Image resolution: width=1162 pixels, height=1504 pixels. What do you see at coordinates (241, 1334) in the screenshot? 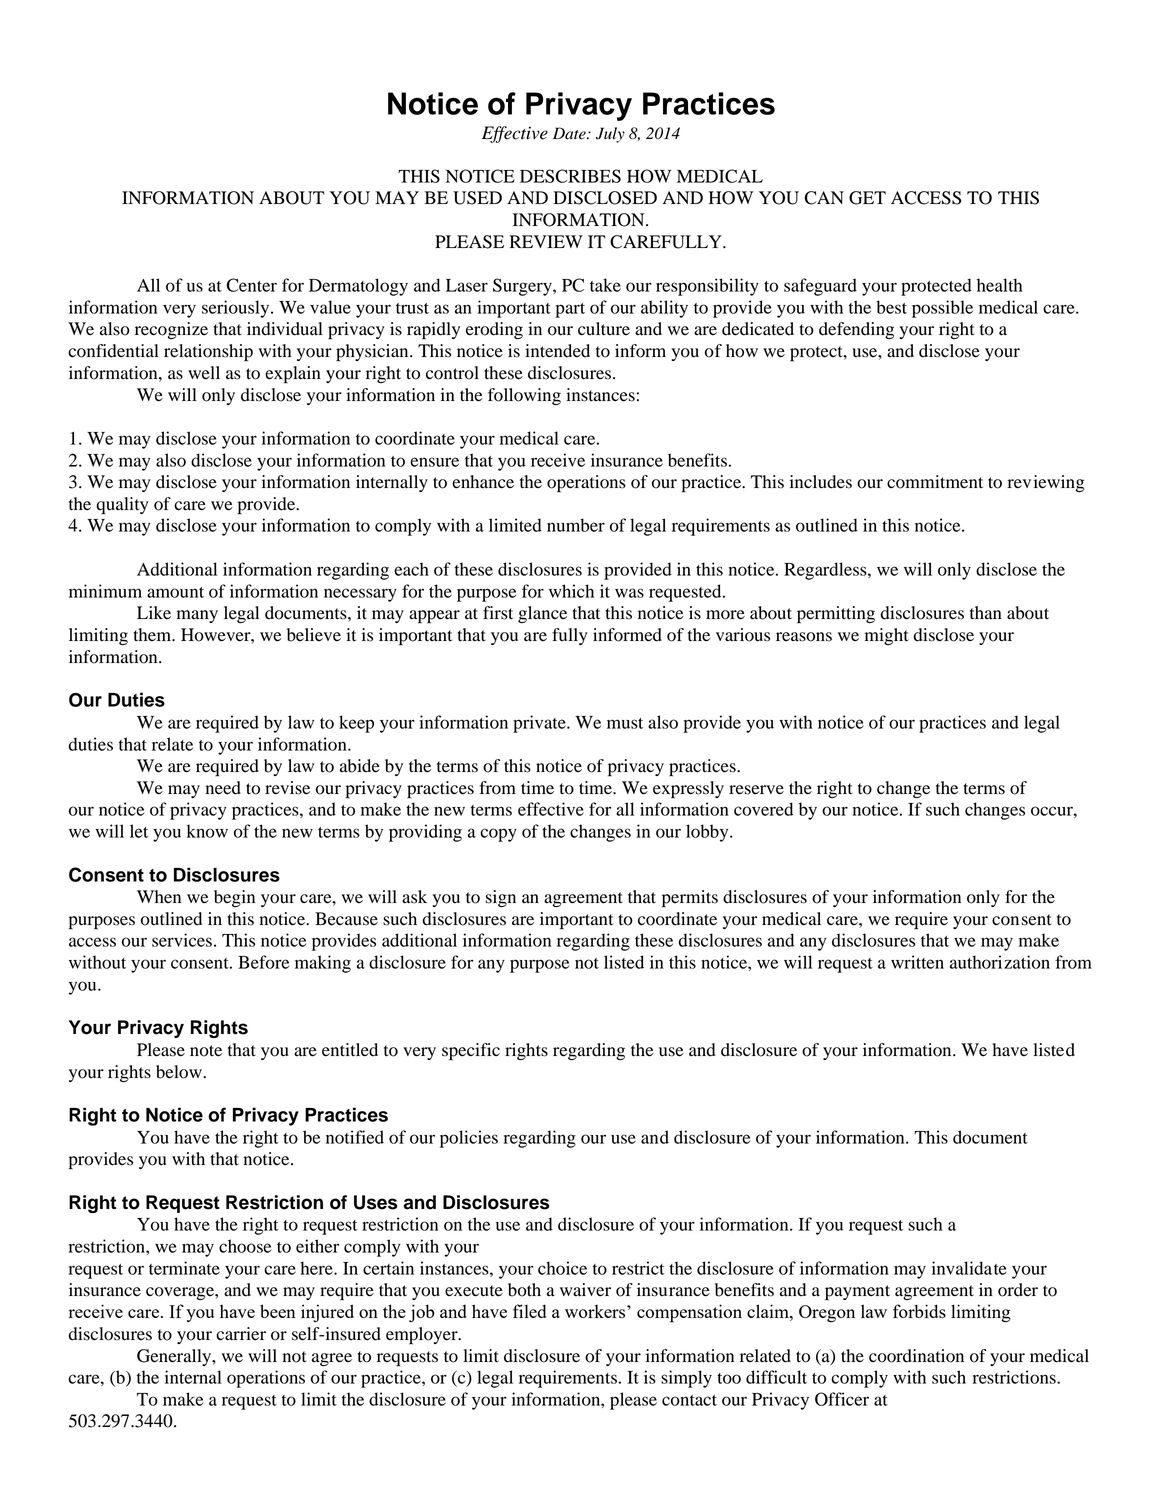
I see `carrier` at bounding box center [241, 1334].
